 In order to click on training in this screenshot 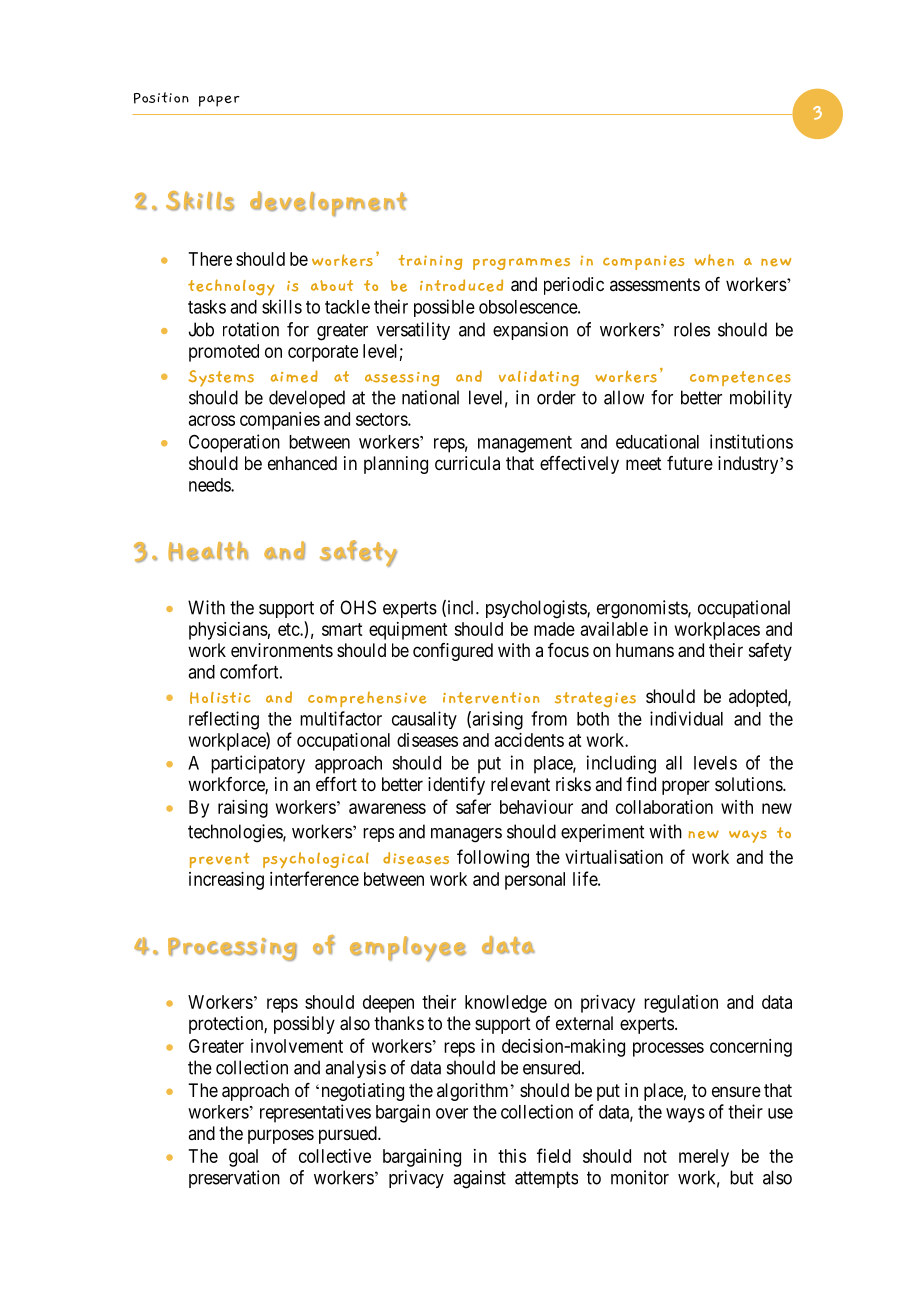, I will do `click(430, 262)`.
